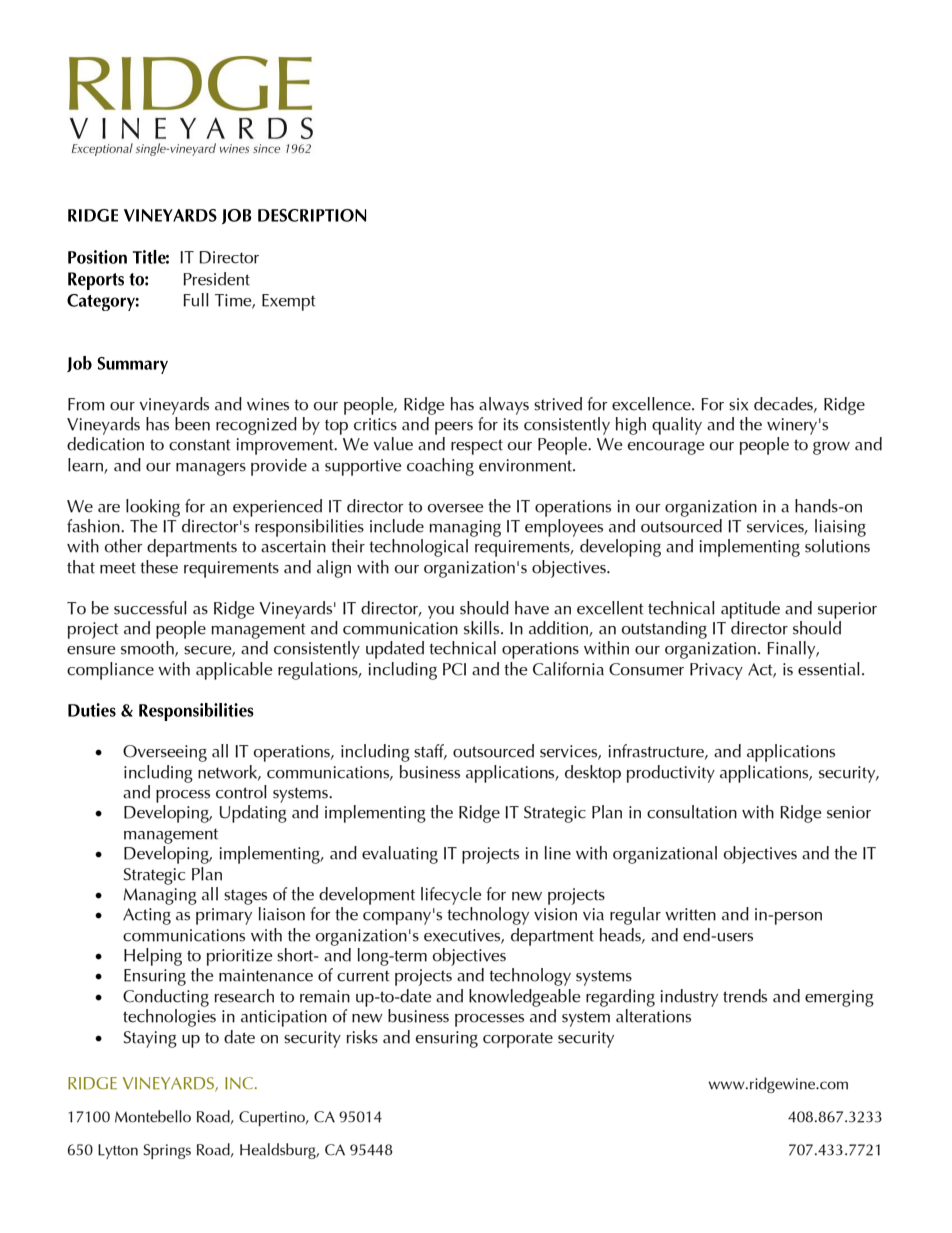 The width and height of the image is (952, 1233). What do you see at coordinates (167, 1151) in the image?
I see `Springs` at bounding box center [167, 1151].
